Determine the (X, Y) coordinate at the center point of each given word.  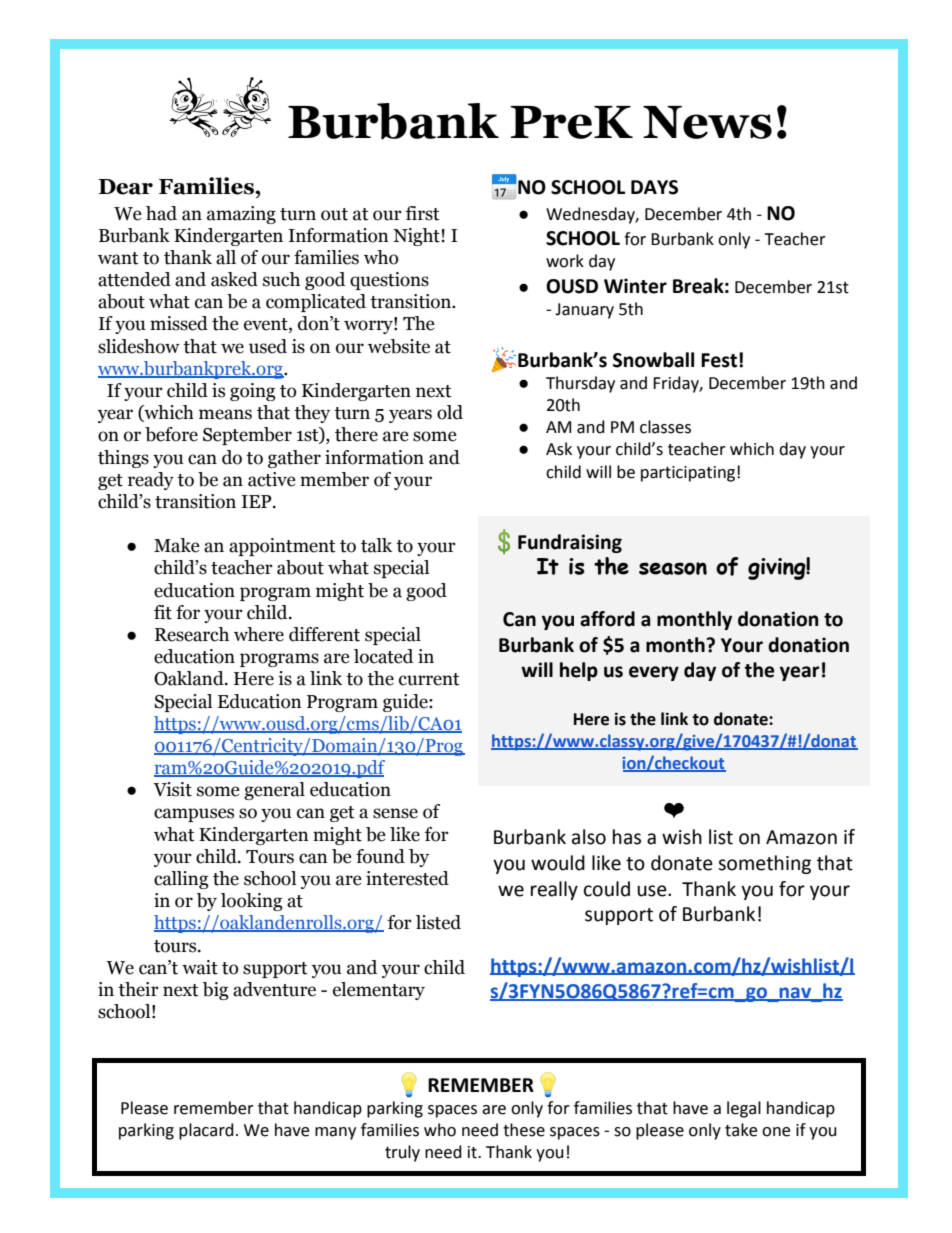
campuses (194, 815)
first (423, 213)
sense (395, 813)
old (450, 412)
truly (402, 1153)
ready (151, 481)
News (707, 122)
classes (665, 427)
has (627, 837)
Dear (125, 187)
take (741, 1130)
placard (206, 1131)
